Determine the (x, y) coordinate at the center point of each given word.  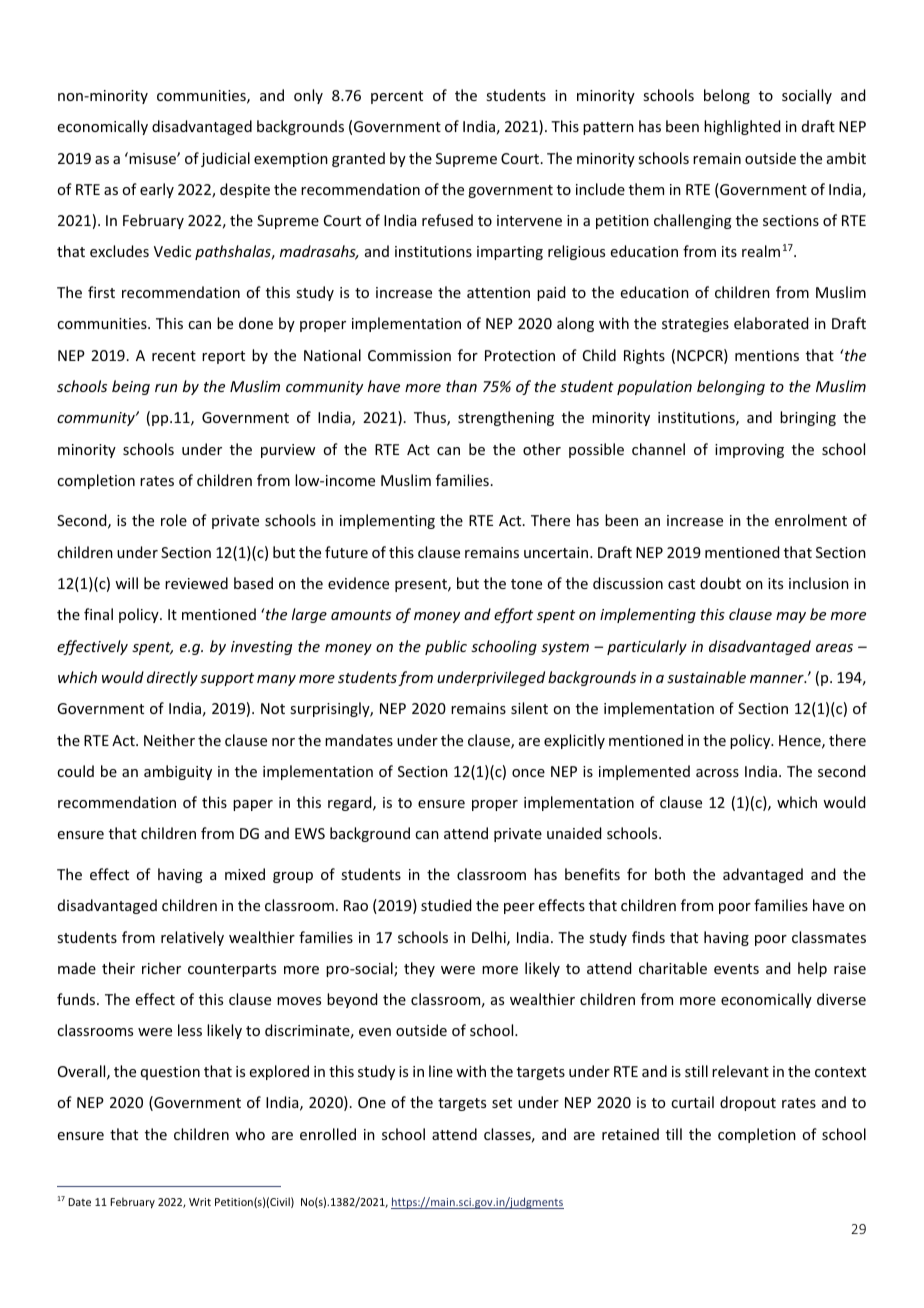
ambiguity (178, 772)
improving (749, 451)
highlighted (742, 127)
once (528, 773)
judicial (225, 159)
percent (397, 97)
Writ (200, 1202)
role (174, 520)
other (542, 449)
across (717, 773)
